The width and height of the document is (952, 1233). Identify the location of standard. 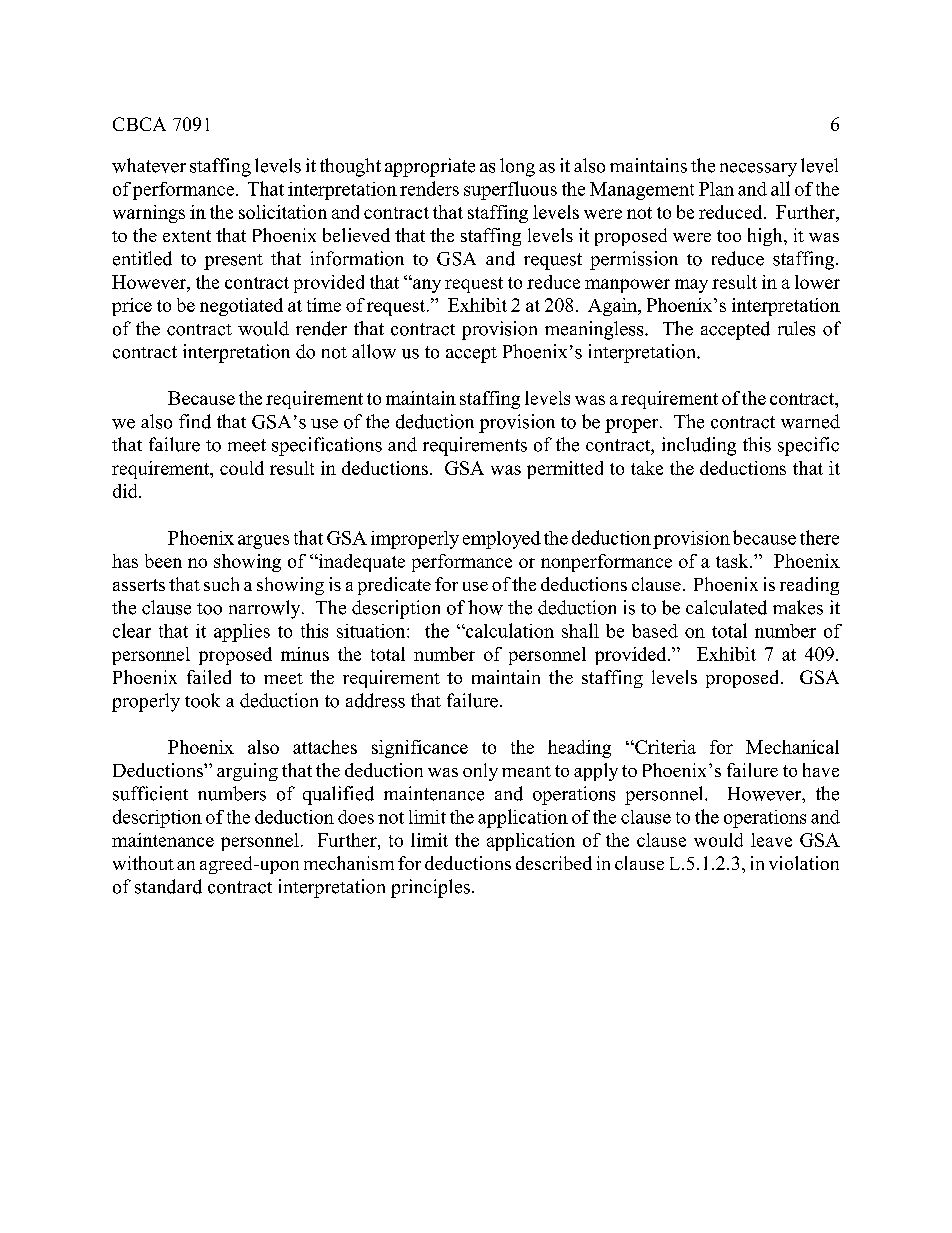
(168, 886).
